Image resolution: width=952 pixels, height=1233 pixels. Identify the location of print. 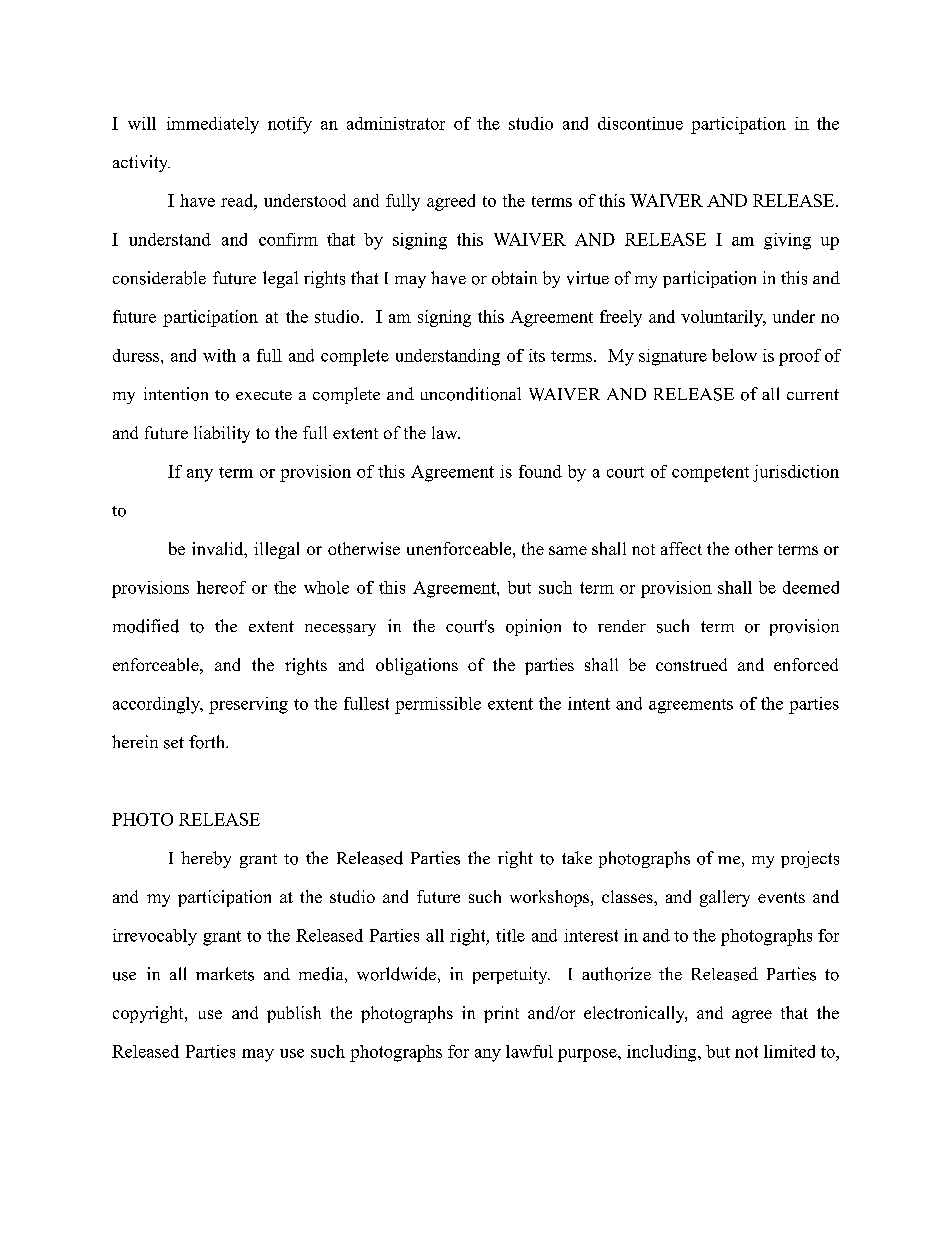
(501, 1014).
